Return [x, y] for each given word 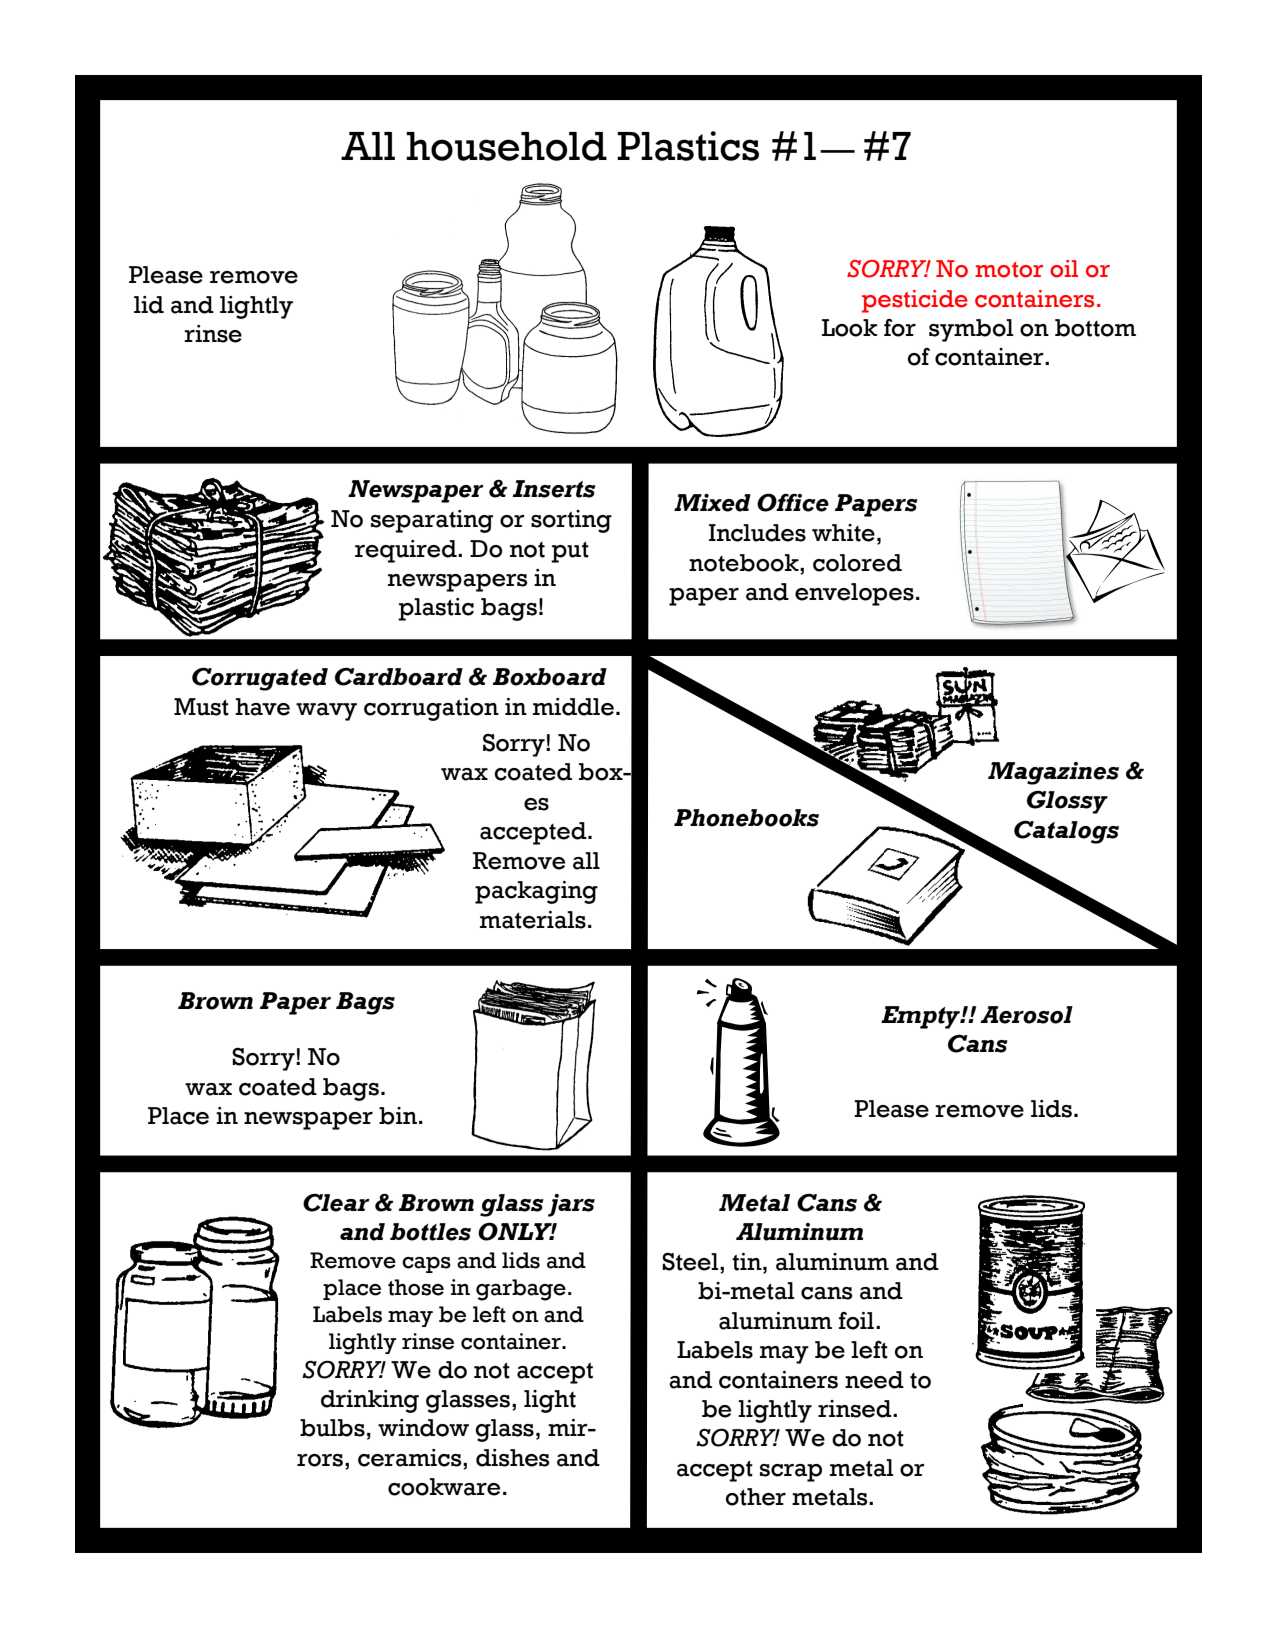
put [570, 552]
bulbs [332, 1428]
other [756, 1497]
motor [1009, 270]
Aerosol [1026, 1015]
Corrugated [260, 679]
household [506, 146]
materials [533, 920]
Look [849, 328]
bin [399, 1116]
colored [857, 563]
